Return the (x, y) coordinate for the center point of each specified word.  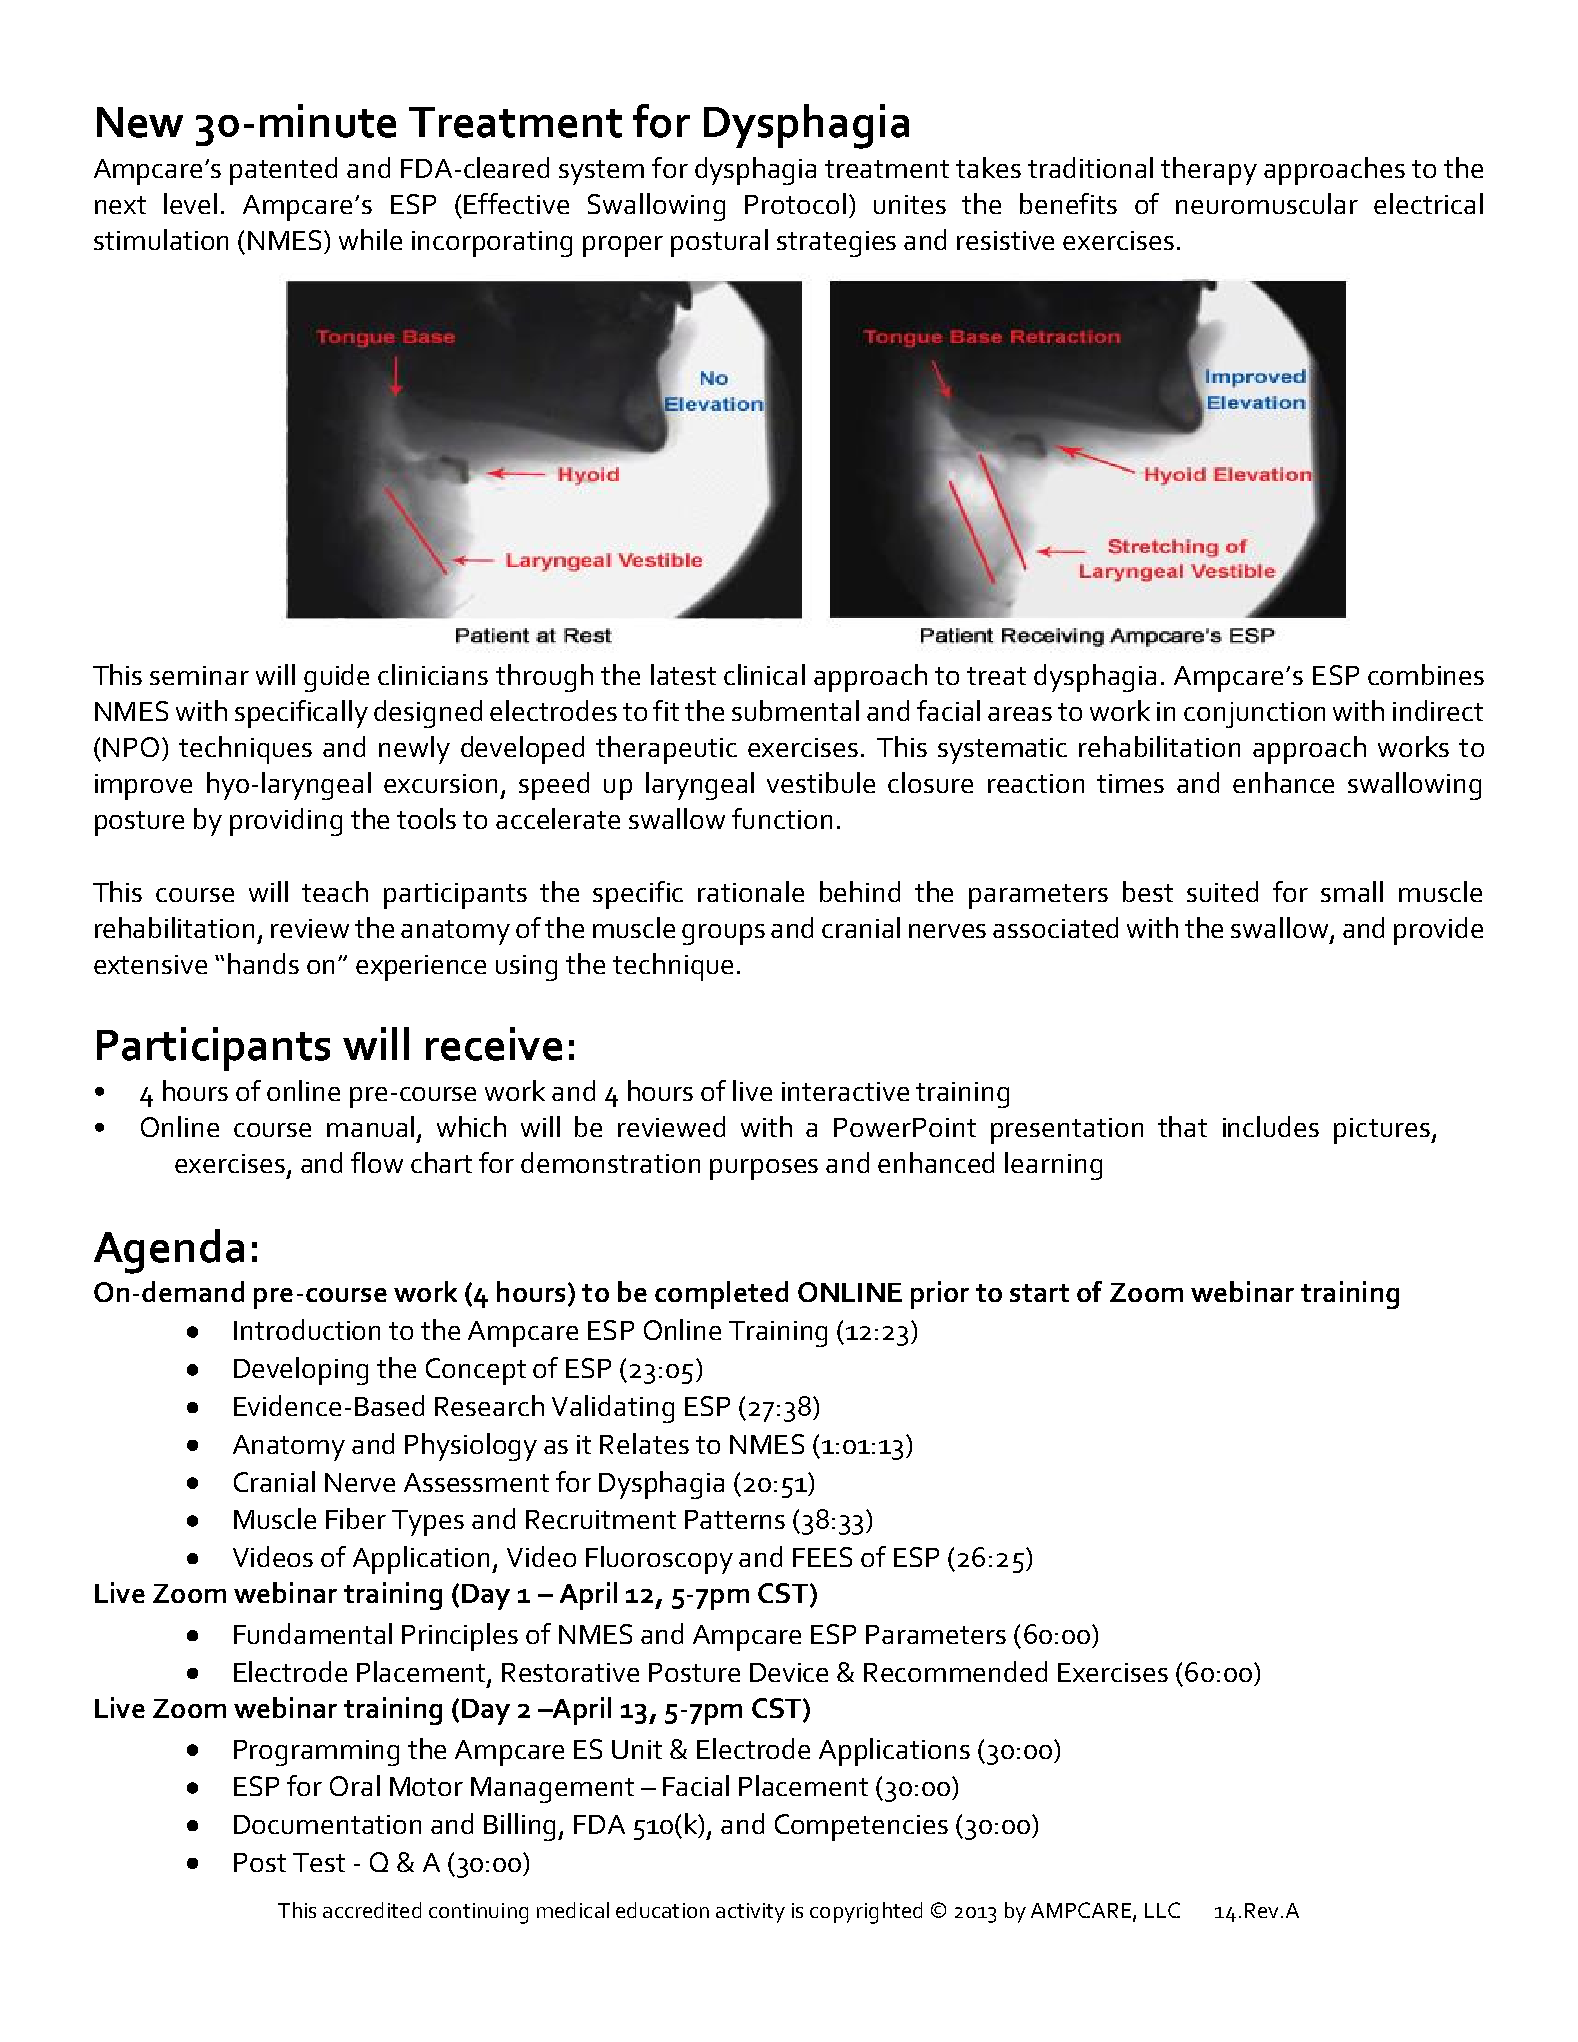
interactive (845, 1091)
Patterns (735, 1519)
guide (336, 678)
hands (263, 963)
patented (283, 171)
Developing (301, 1371)
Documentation (327, 1824)
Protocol (795, 203)
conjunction (1254, 715)
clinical (764, 674)
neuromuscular (1267, 203)
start (1039, 1293)
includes (1271, 1126)
